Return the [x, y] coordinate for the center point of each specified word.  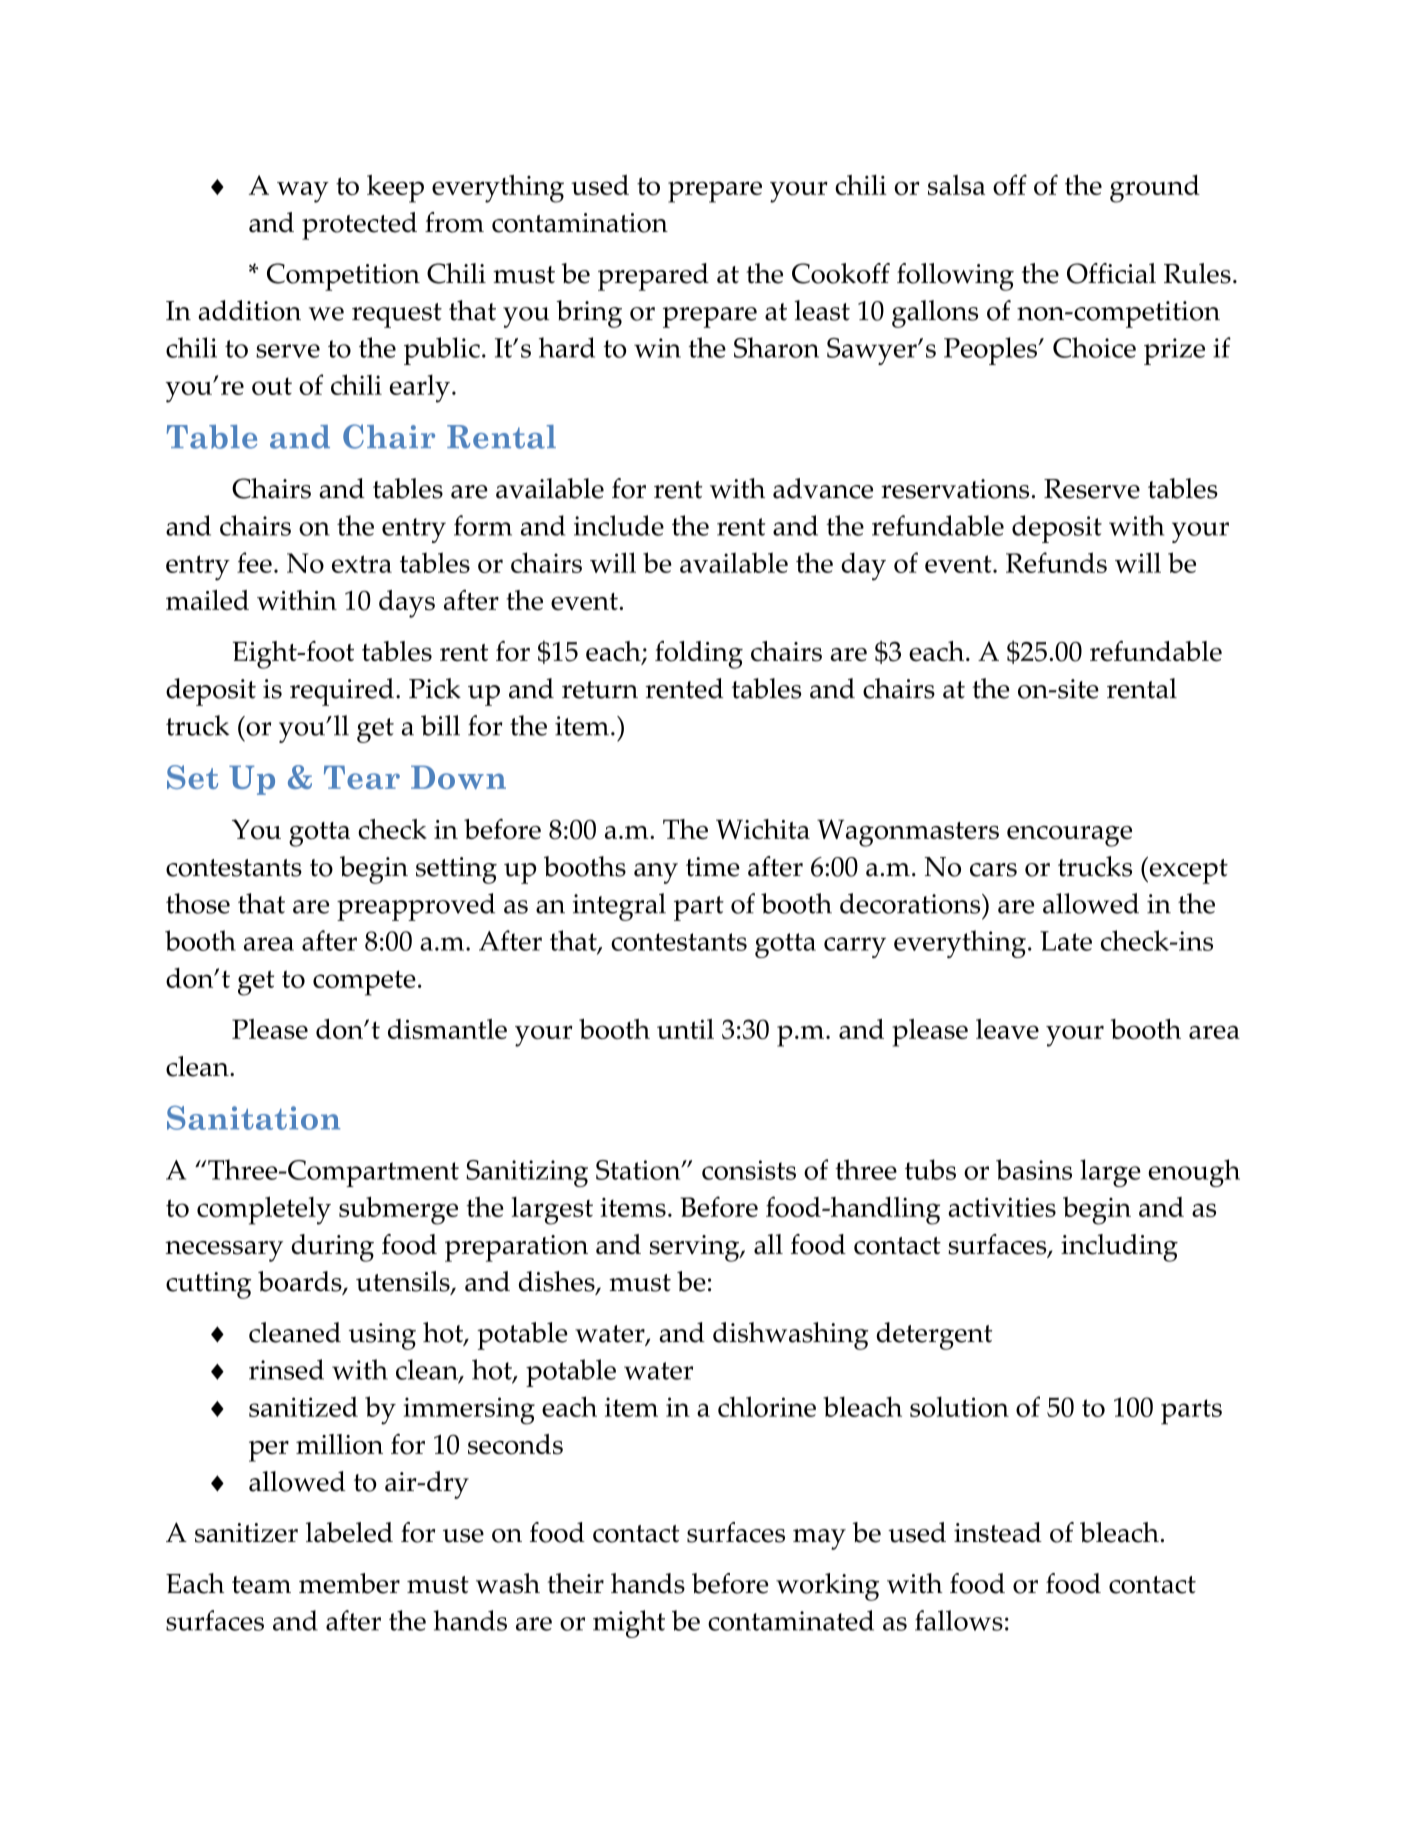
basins [1034, 1169]
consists [749, 1170]
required [342, 692]
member [349, 1583]
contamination [580, 223]
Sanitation [253, 1118]
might [629, 1624]
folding [699, 655]
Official [1111, 273]
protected [359, 226]
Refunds [1056, 562]
